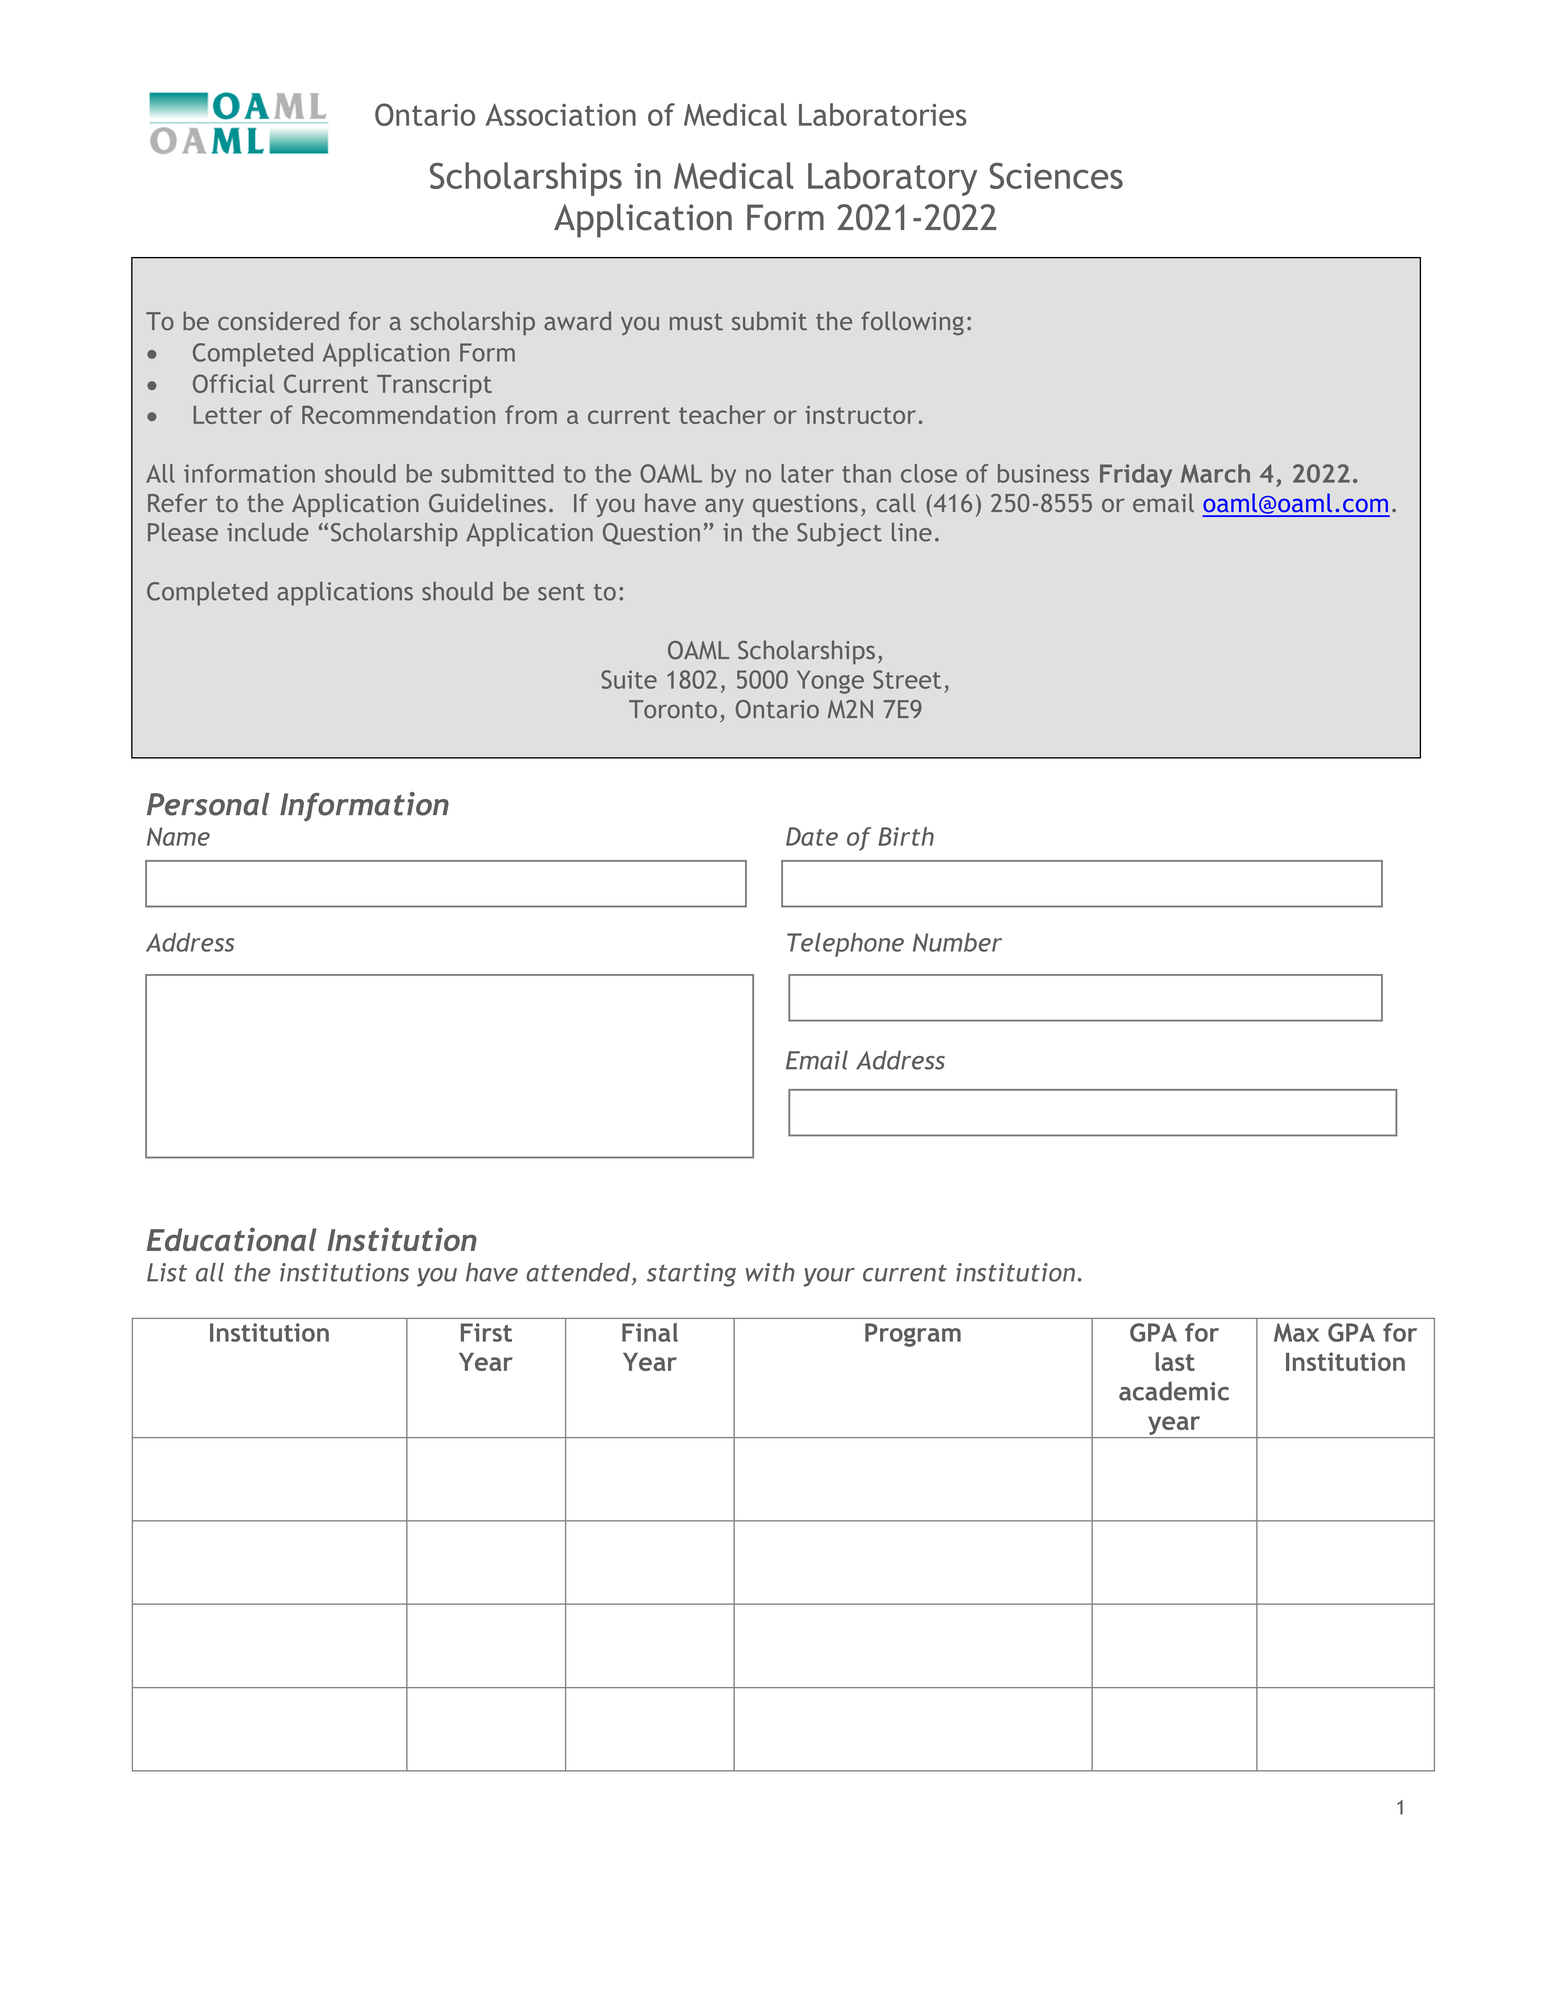  I want to click on Laboratories, so click(883, 114).
